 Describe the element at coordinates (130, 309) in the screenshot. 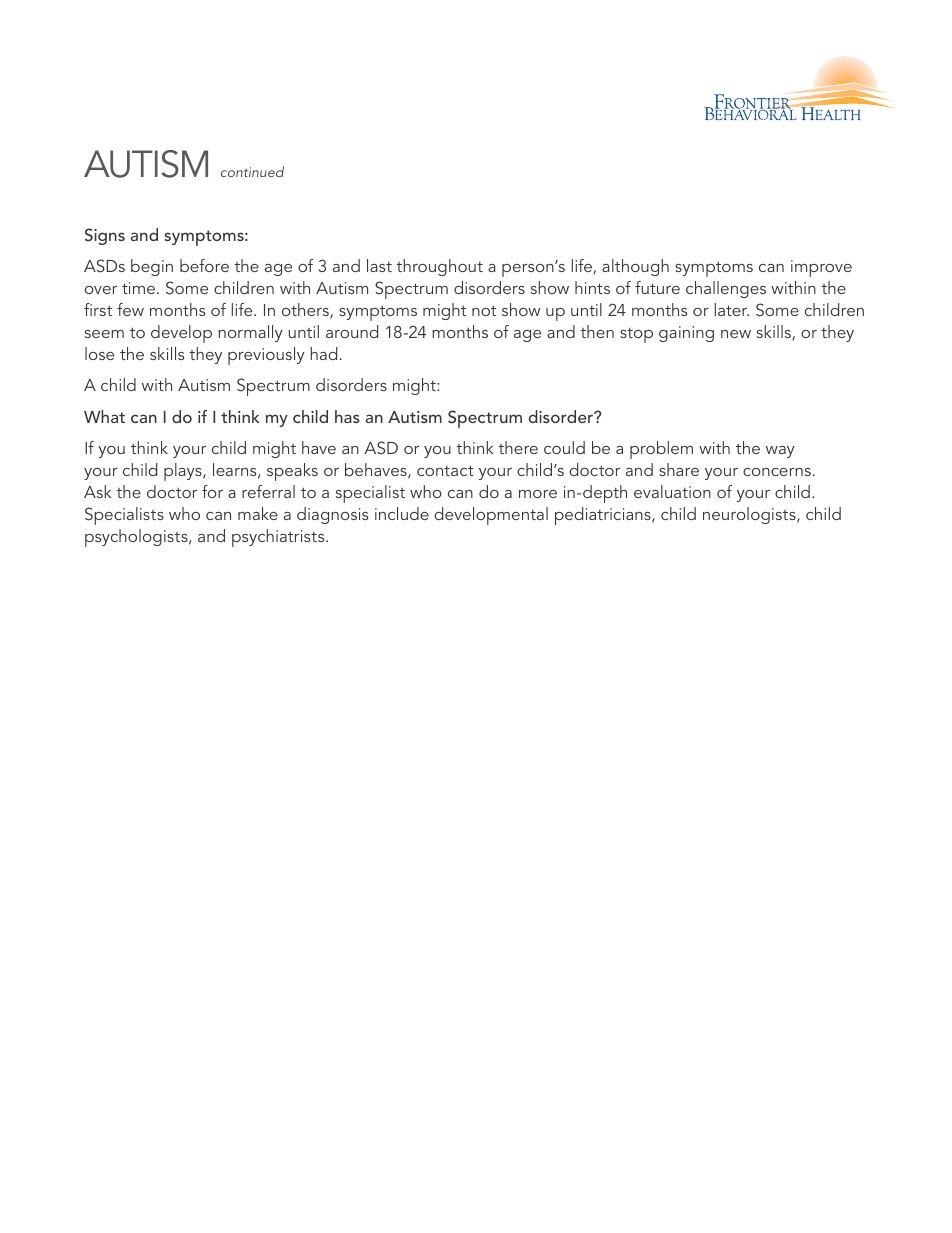

I see `few` at that location.
